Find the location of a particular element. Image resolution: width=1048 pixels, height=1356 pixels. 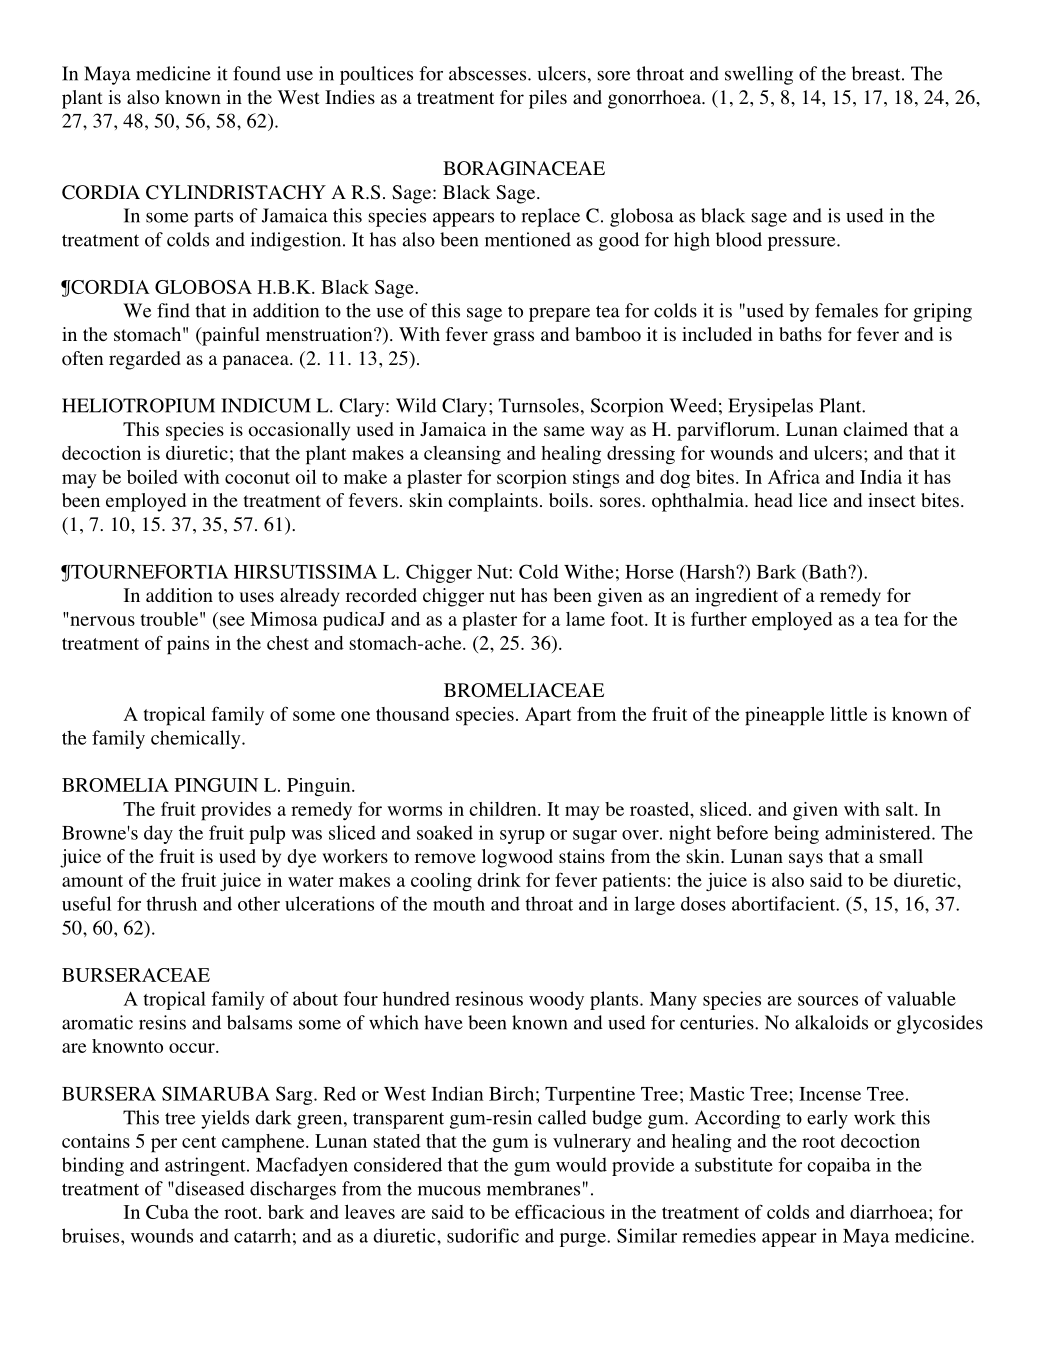

piles is located at coordinates (548, 99).
